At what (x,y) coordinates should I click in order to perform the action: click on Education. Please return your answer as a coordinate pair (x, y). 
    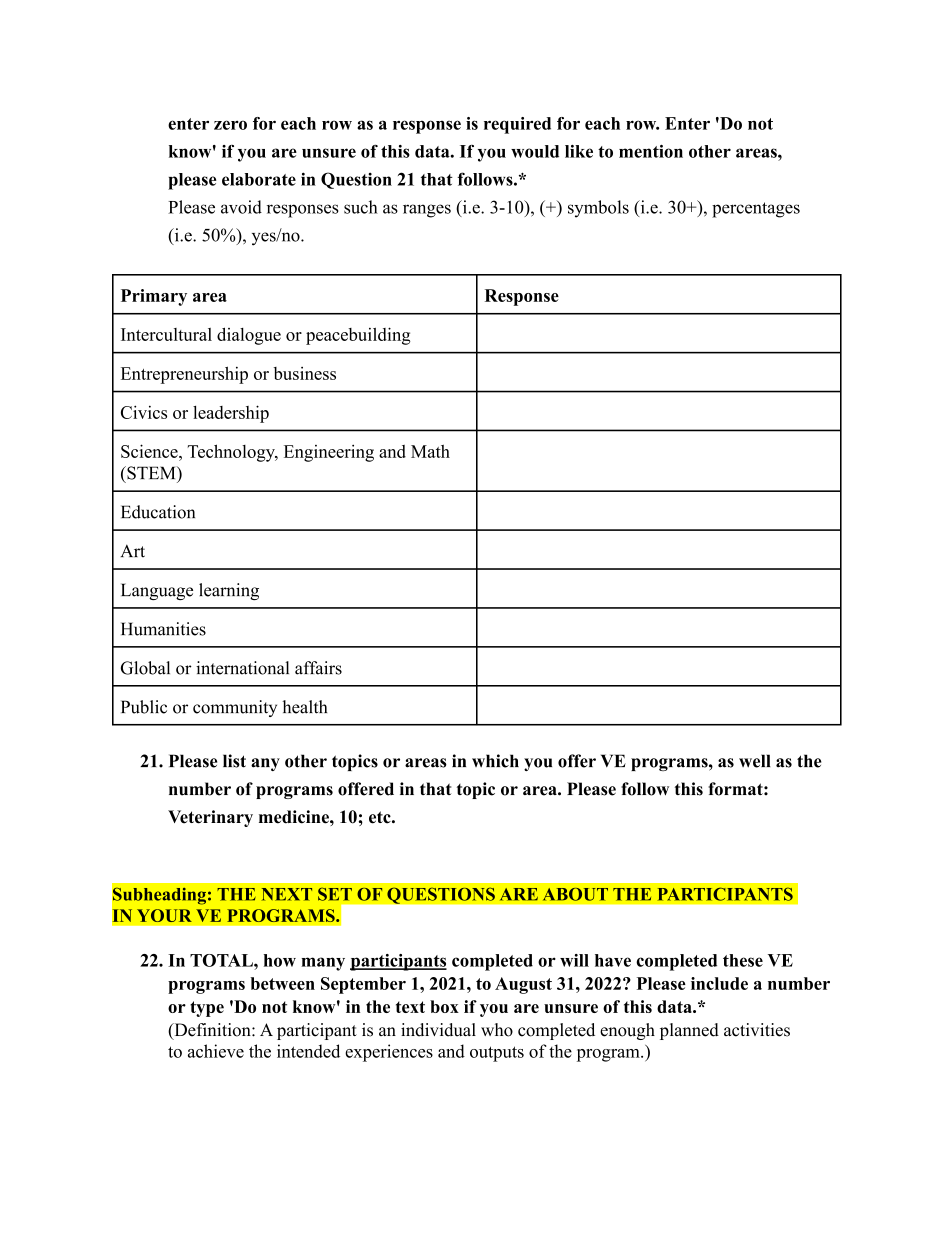
    Looking at the image, I should click on (158, 512).
